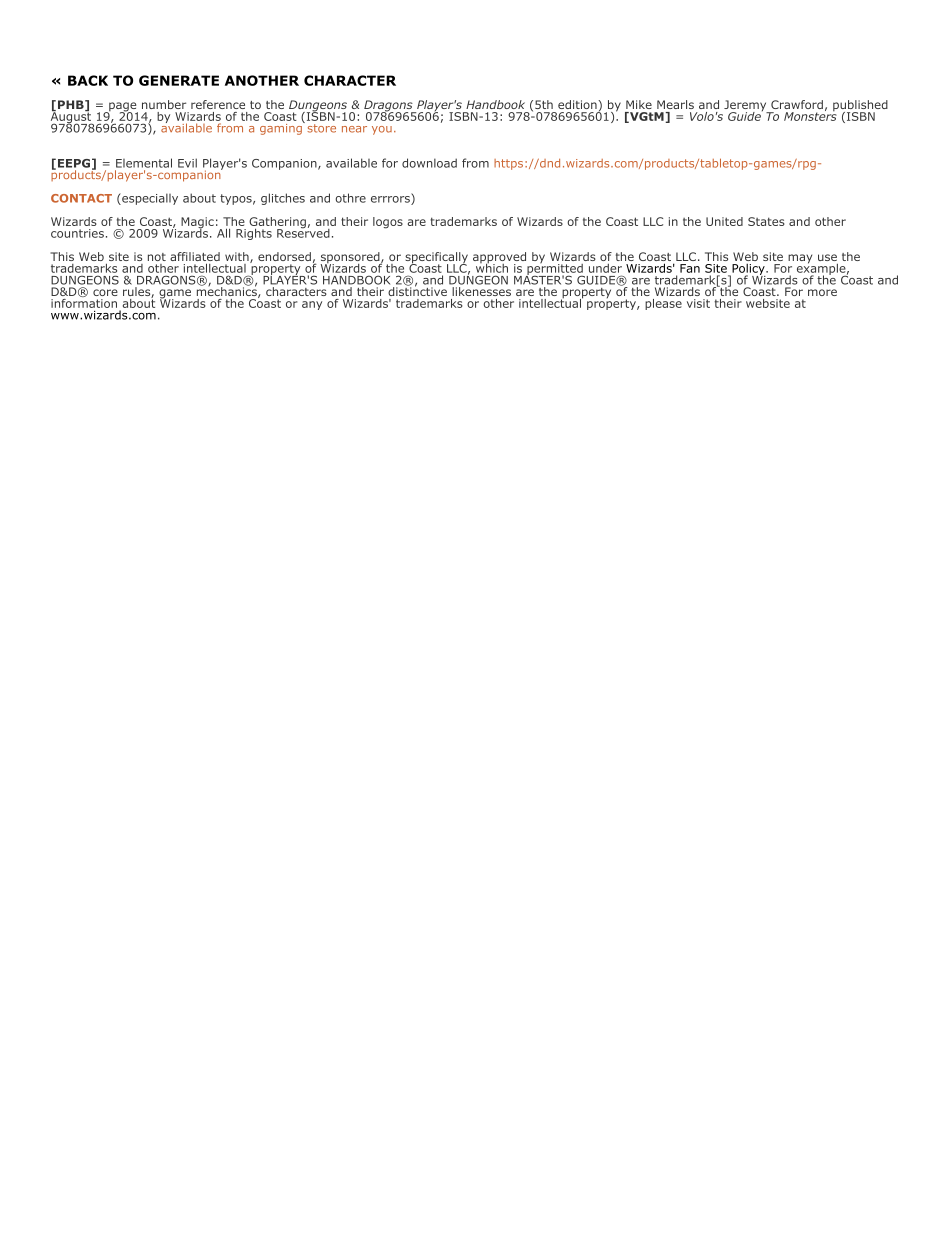 This screenshot has height=1233, width=952. Describe the element at coordinates (429, 163) in the screenshot. I see `download` at that location.
